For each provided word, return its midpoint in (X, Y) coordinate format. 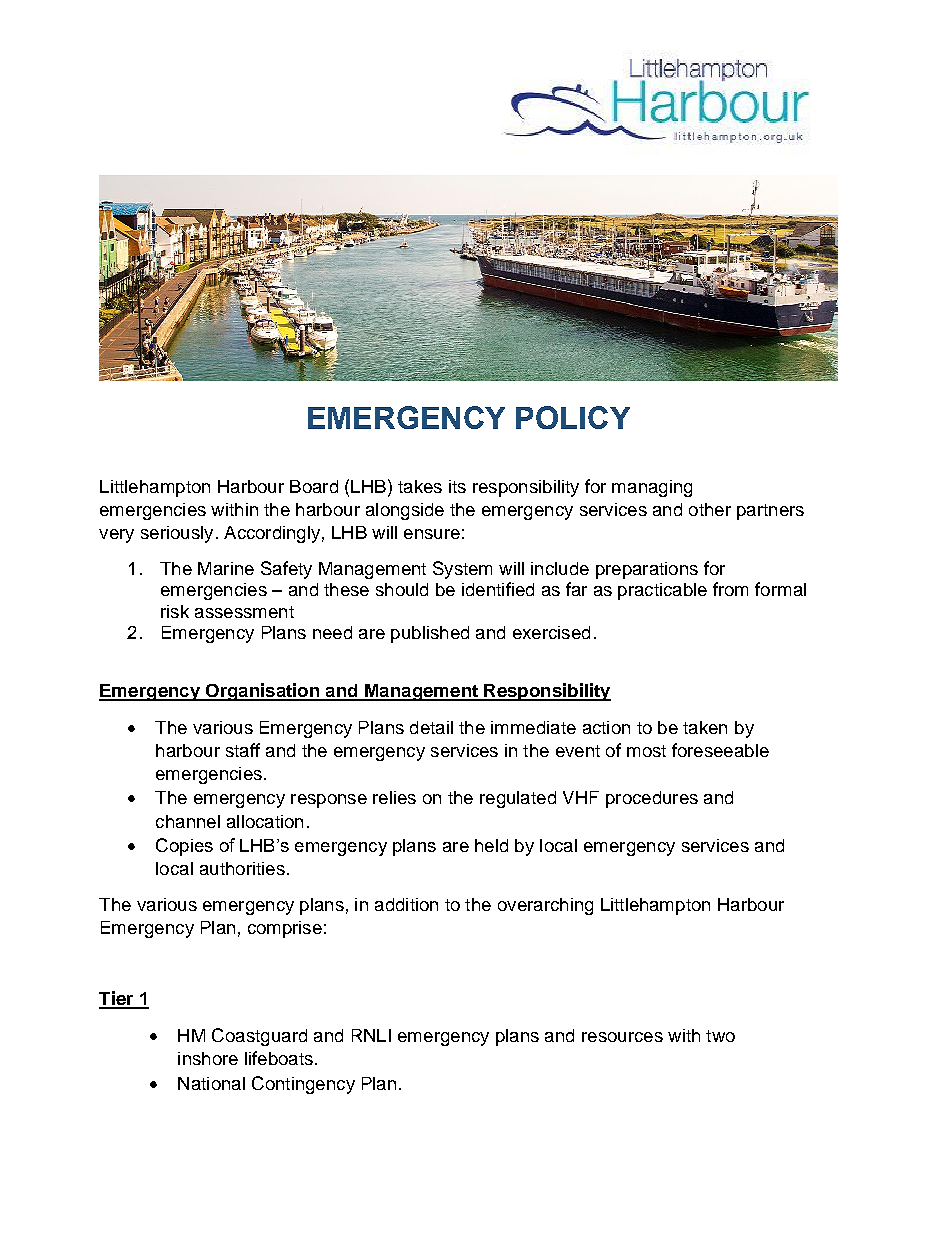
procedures (652, 799)
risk (175, 611)
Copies (184, 847)
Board (314, 486)
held (491, 845)
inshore (208, 1058)
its (457, 486)
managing (652, 488)
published (430, 634)
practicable (662, 591)
